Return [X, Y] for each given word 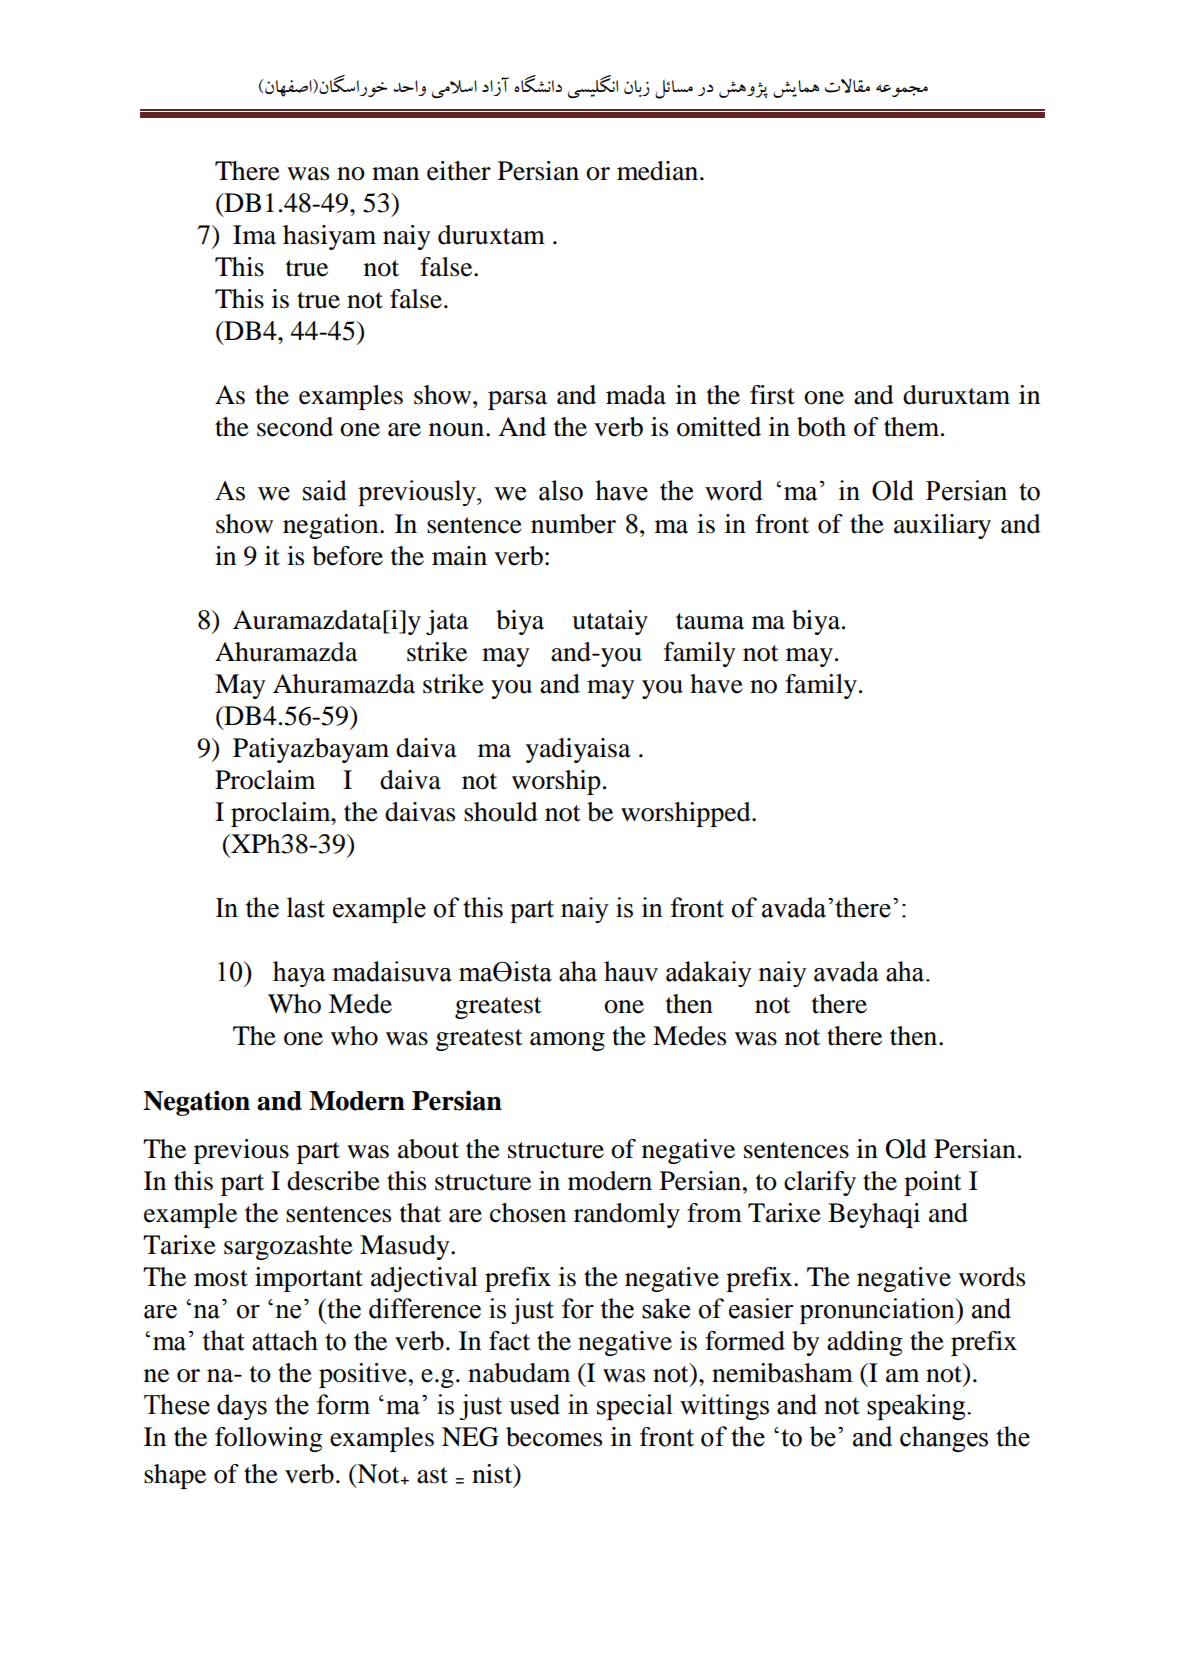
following [269, 1439]
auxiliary [942, 526]
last [306, 907]
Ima [254, 235]
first [772, 395]
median [659, 171]
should [501, 812]
